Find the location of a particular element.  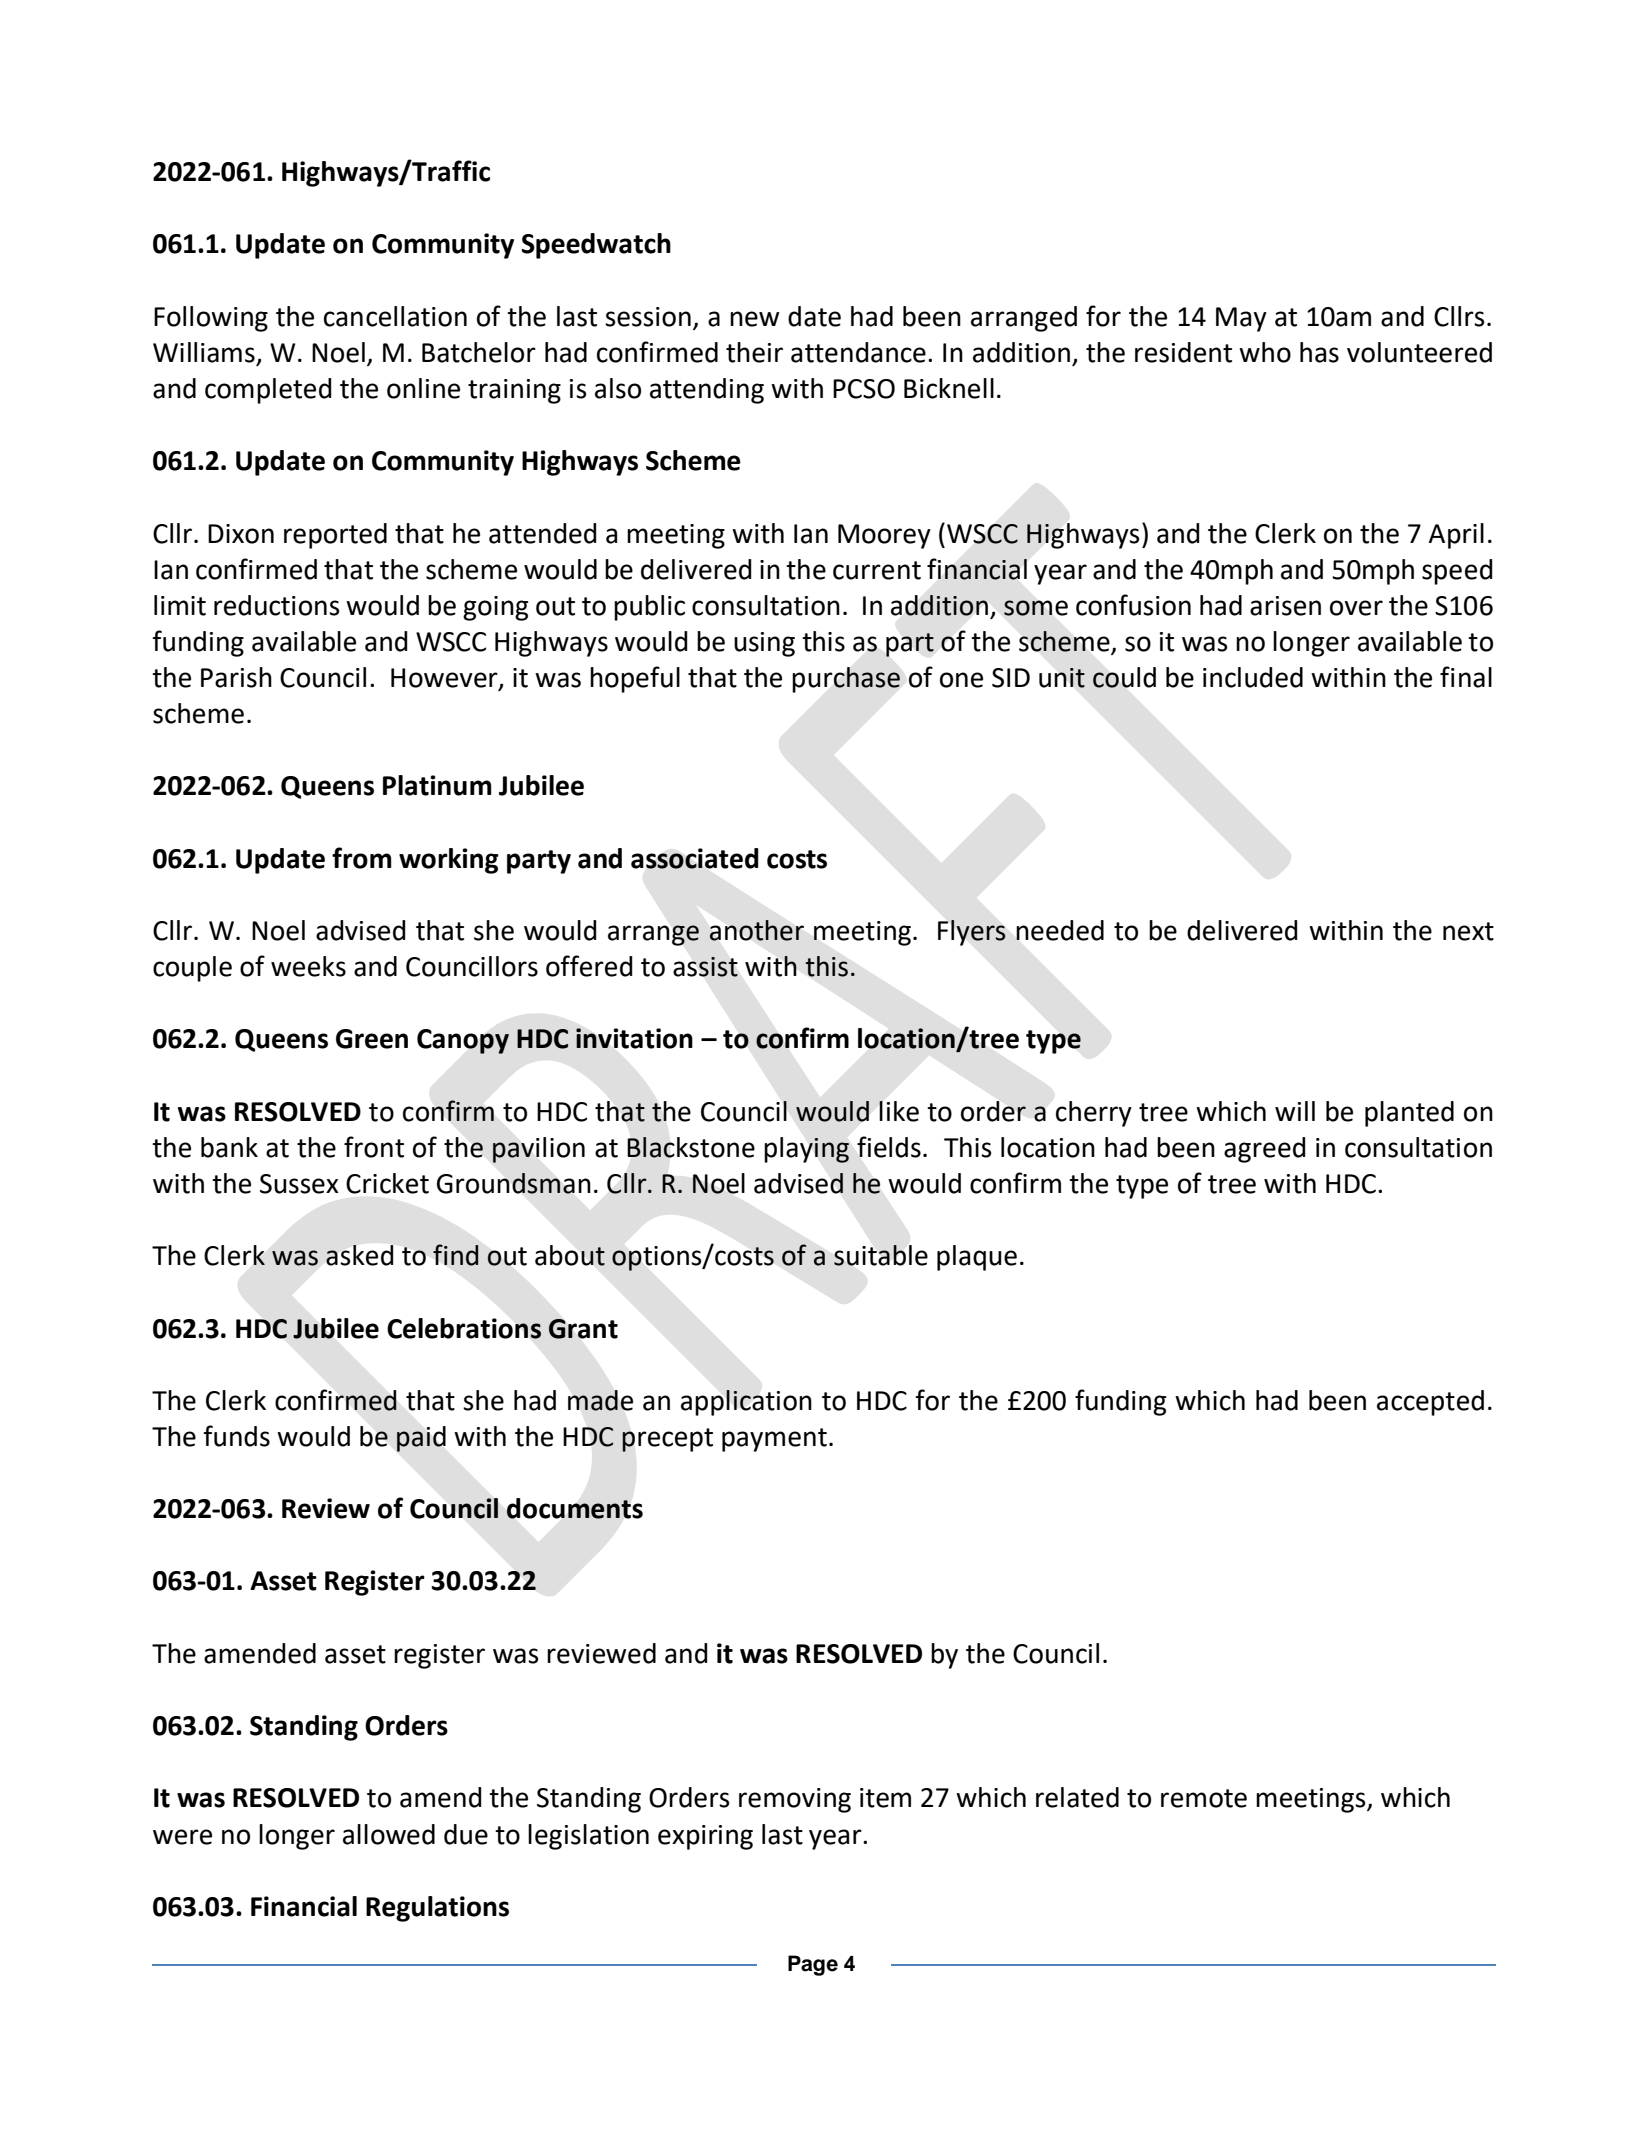

accepted is located at coordinates (1430, 1403).
